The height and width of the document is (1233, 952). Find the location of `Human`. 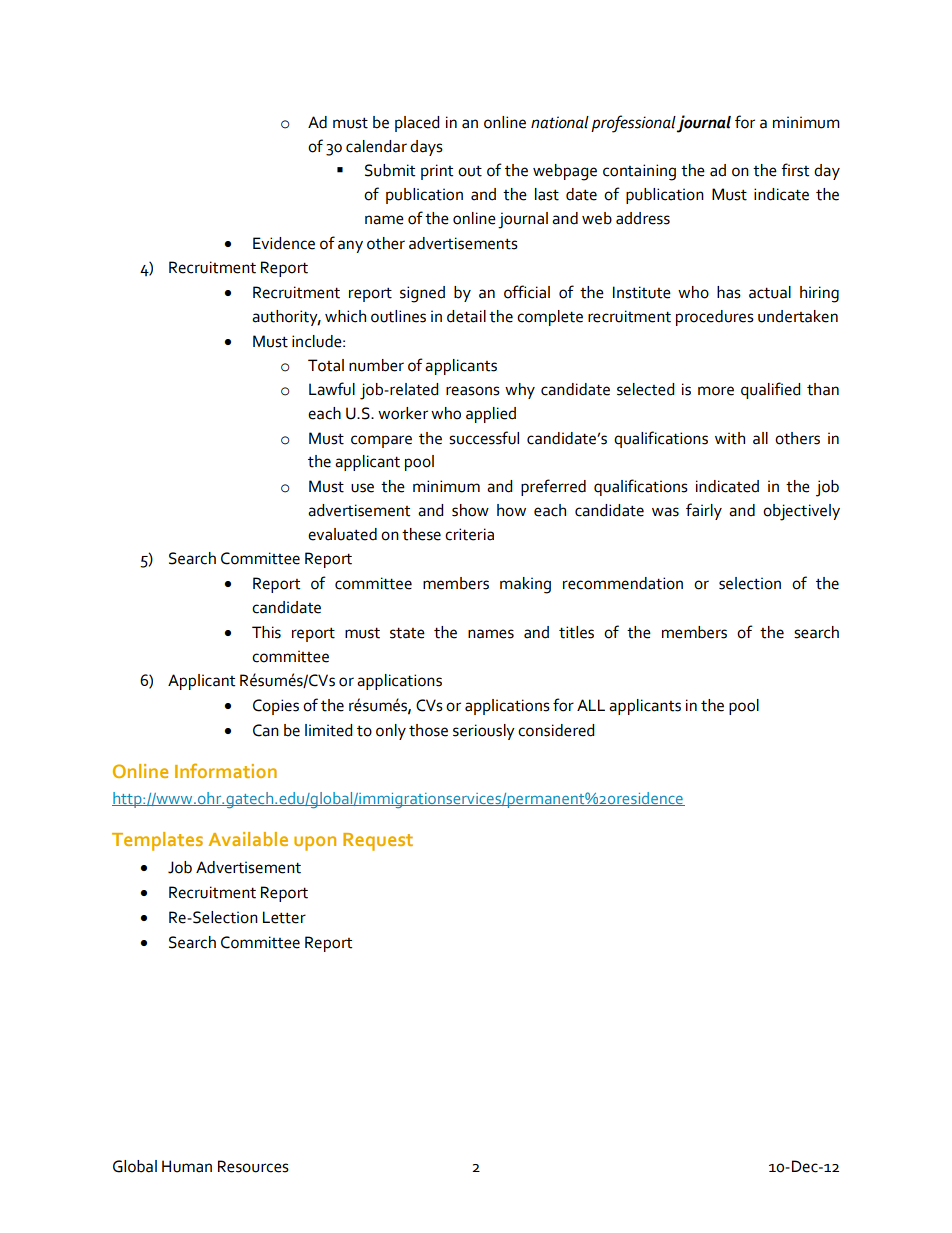

Human is located at coordinates (187, 1166).
